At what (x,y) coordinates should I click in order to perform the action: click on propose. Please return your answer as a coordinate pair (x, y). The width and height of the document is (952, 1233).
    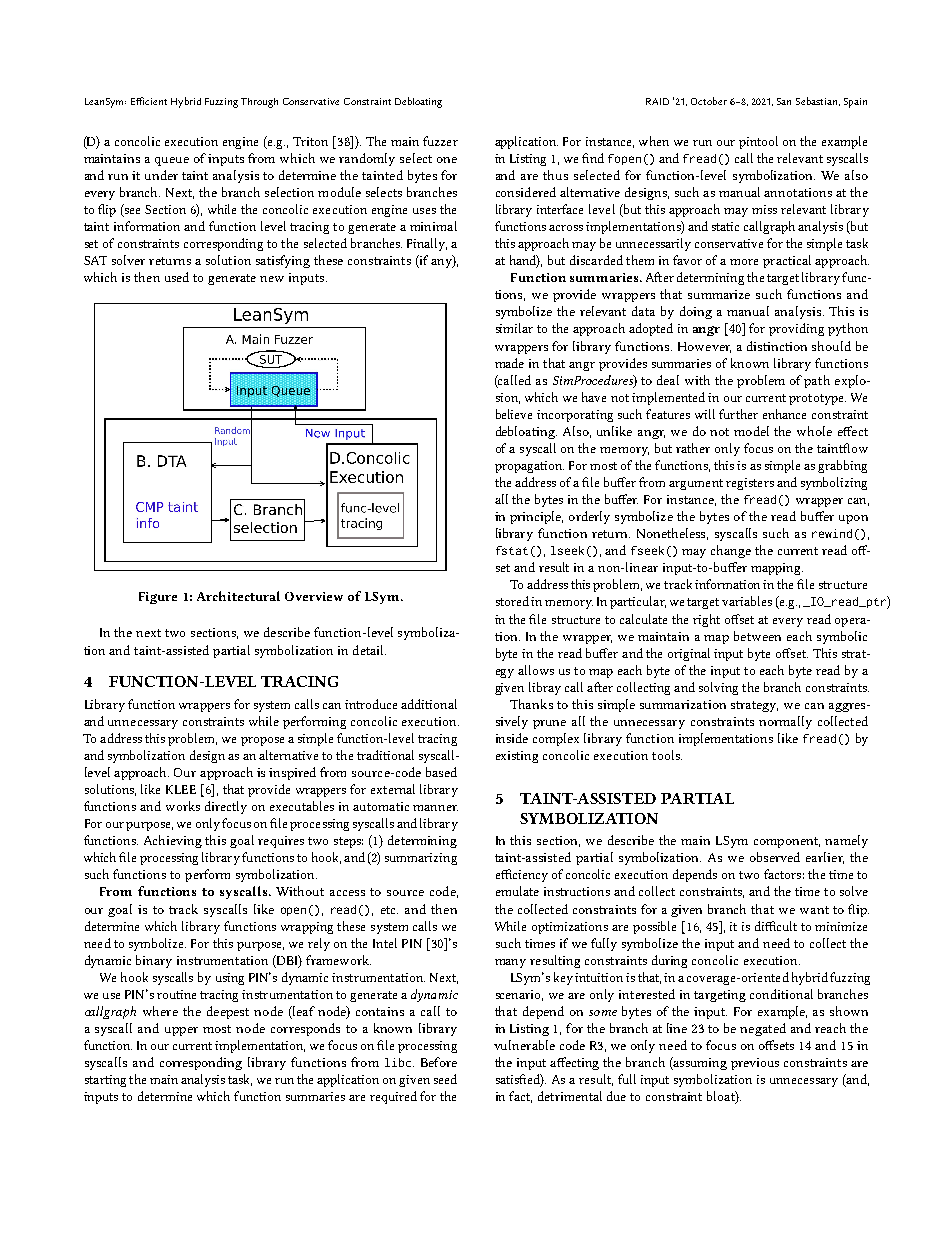
    Looking at the image, I should click on (262, 741).
